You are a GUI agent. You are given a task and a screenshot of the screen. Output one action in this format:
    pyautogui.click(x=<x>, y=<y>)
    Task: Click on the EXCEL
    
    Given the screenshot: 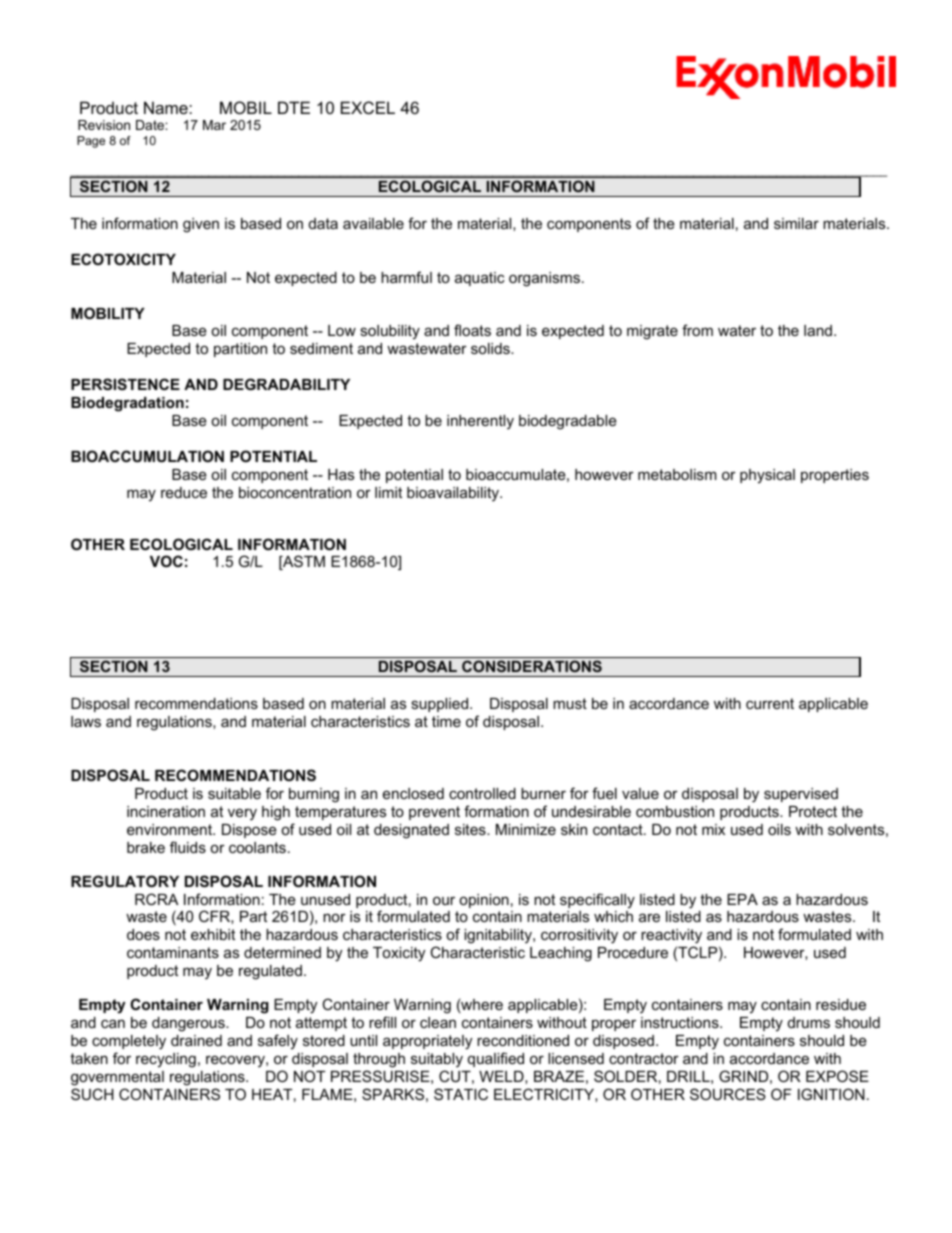 What is the action you would take?
    pyautogui.click(x=368, y=107)
